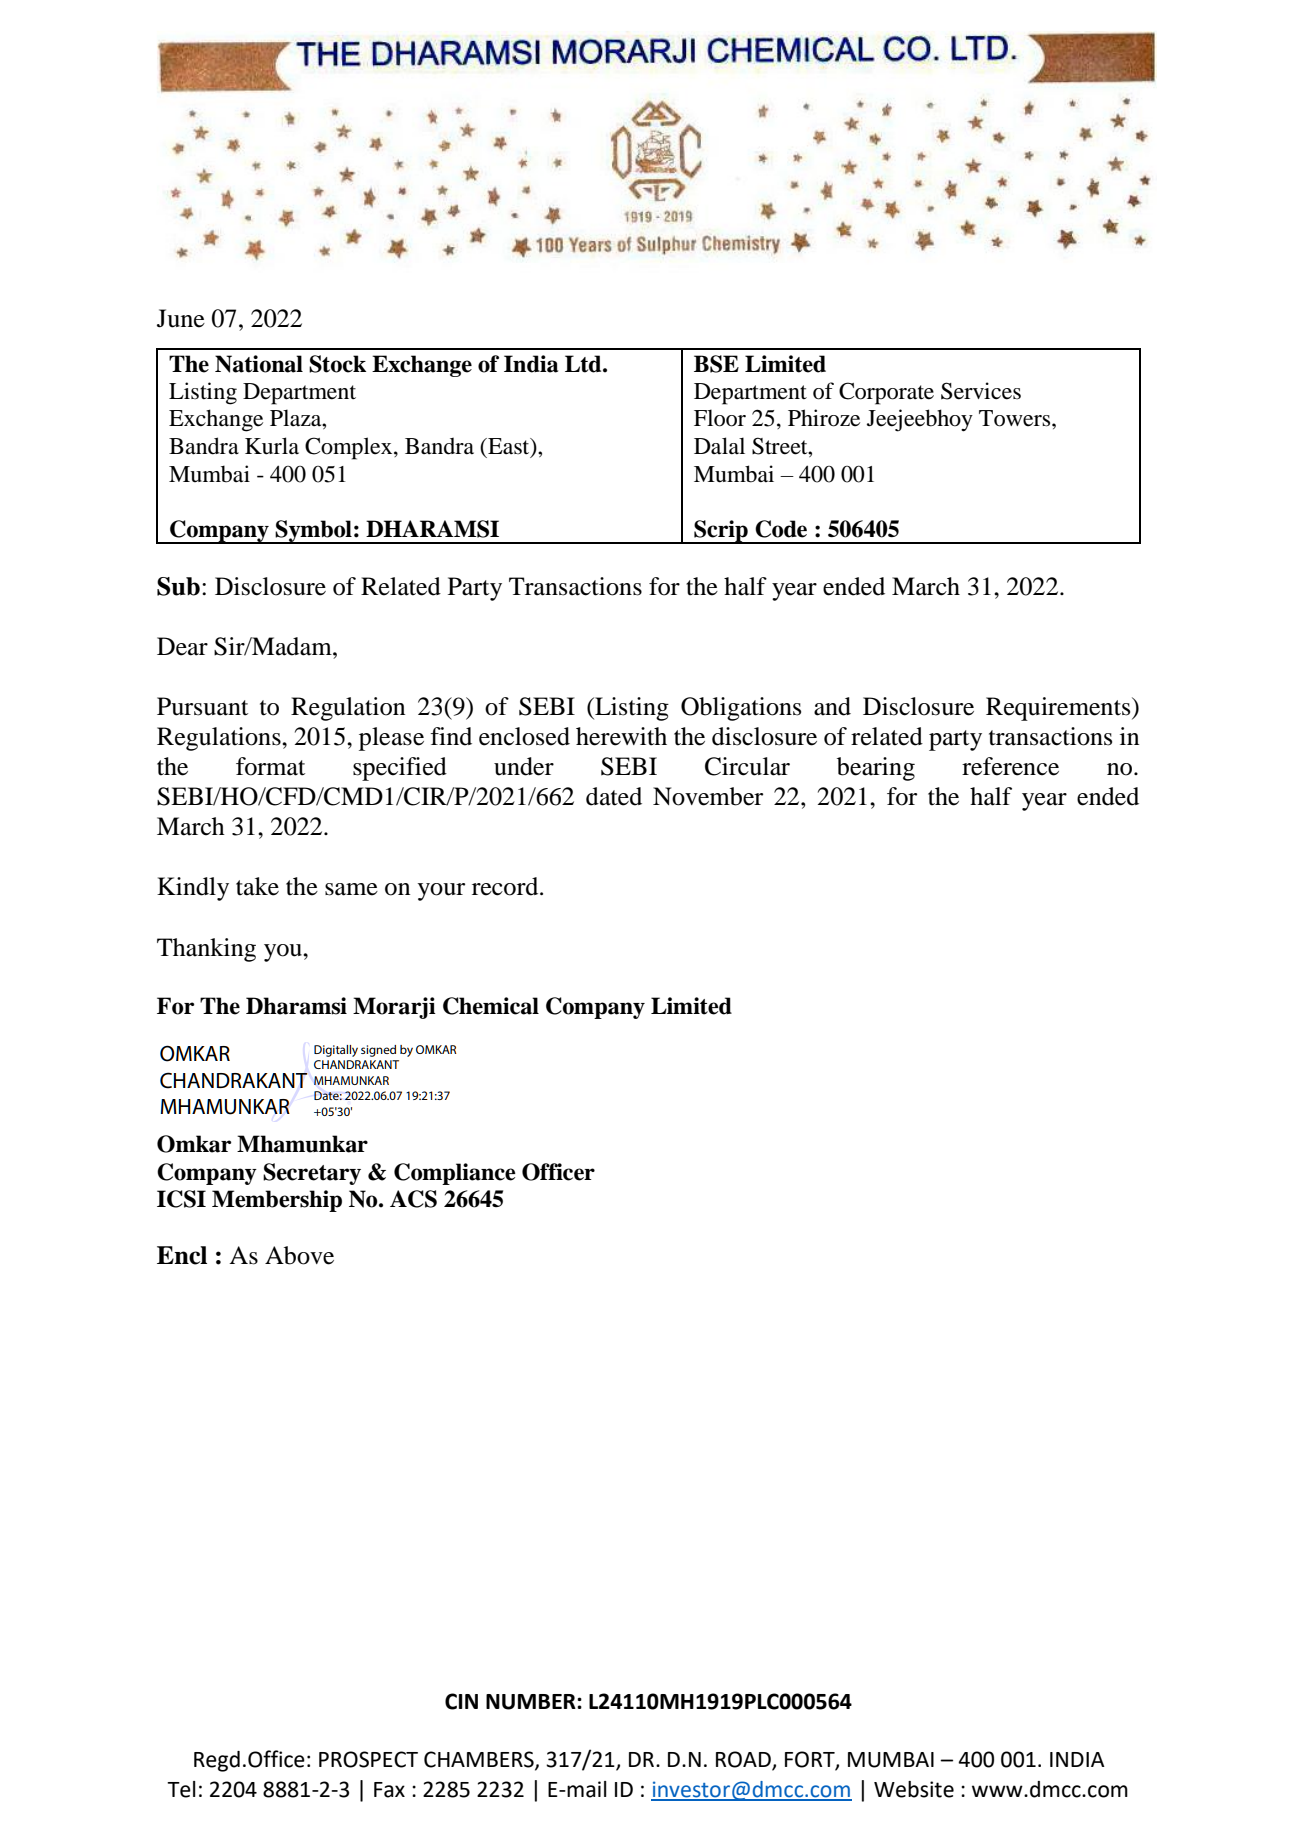  Describe the element at coordinates (299, 1255) in the page. I see `Above` at that location.
